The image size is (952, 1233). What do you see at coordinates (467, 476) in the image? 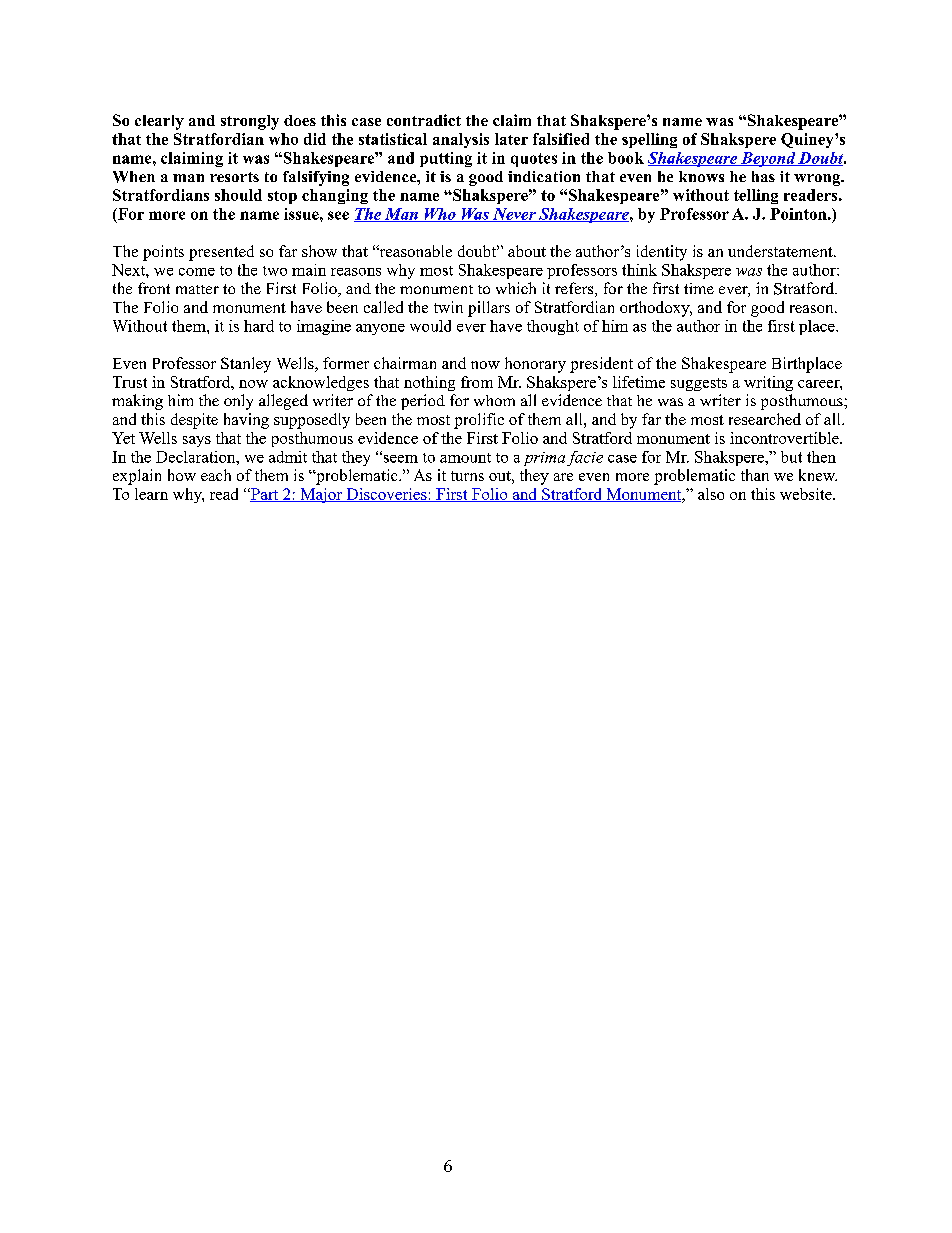
I see `turns` at bounding box center [467, 476].
